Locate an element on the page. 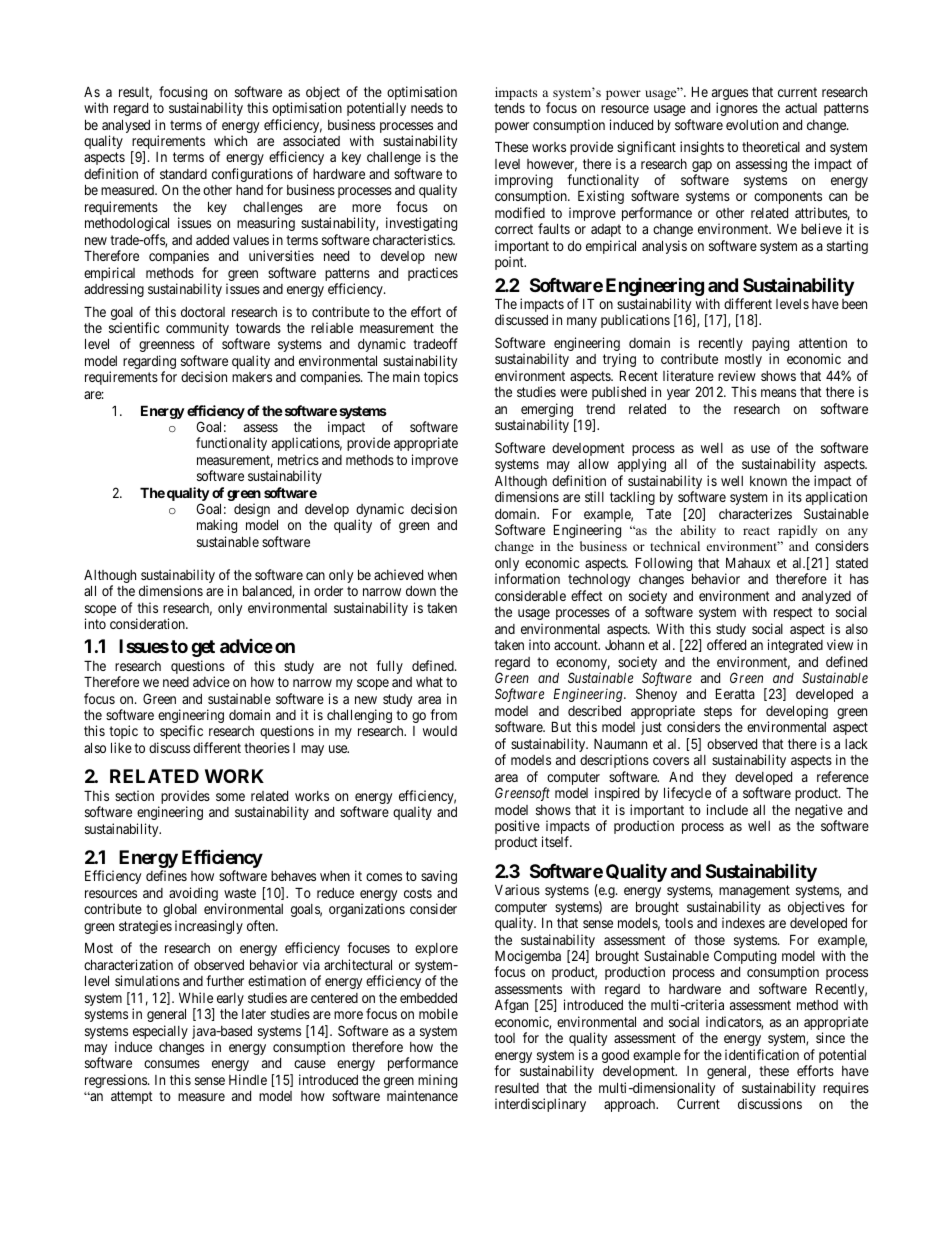 This document has width=952, height=1233. characterizes is located at coordinates (755, 513).
